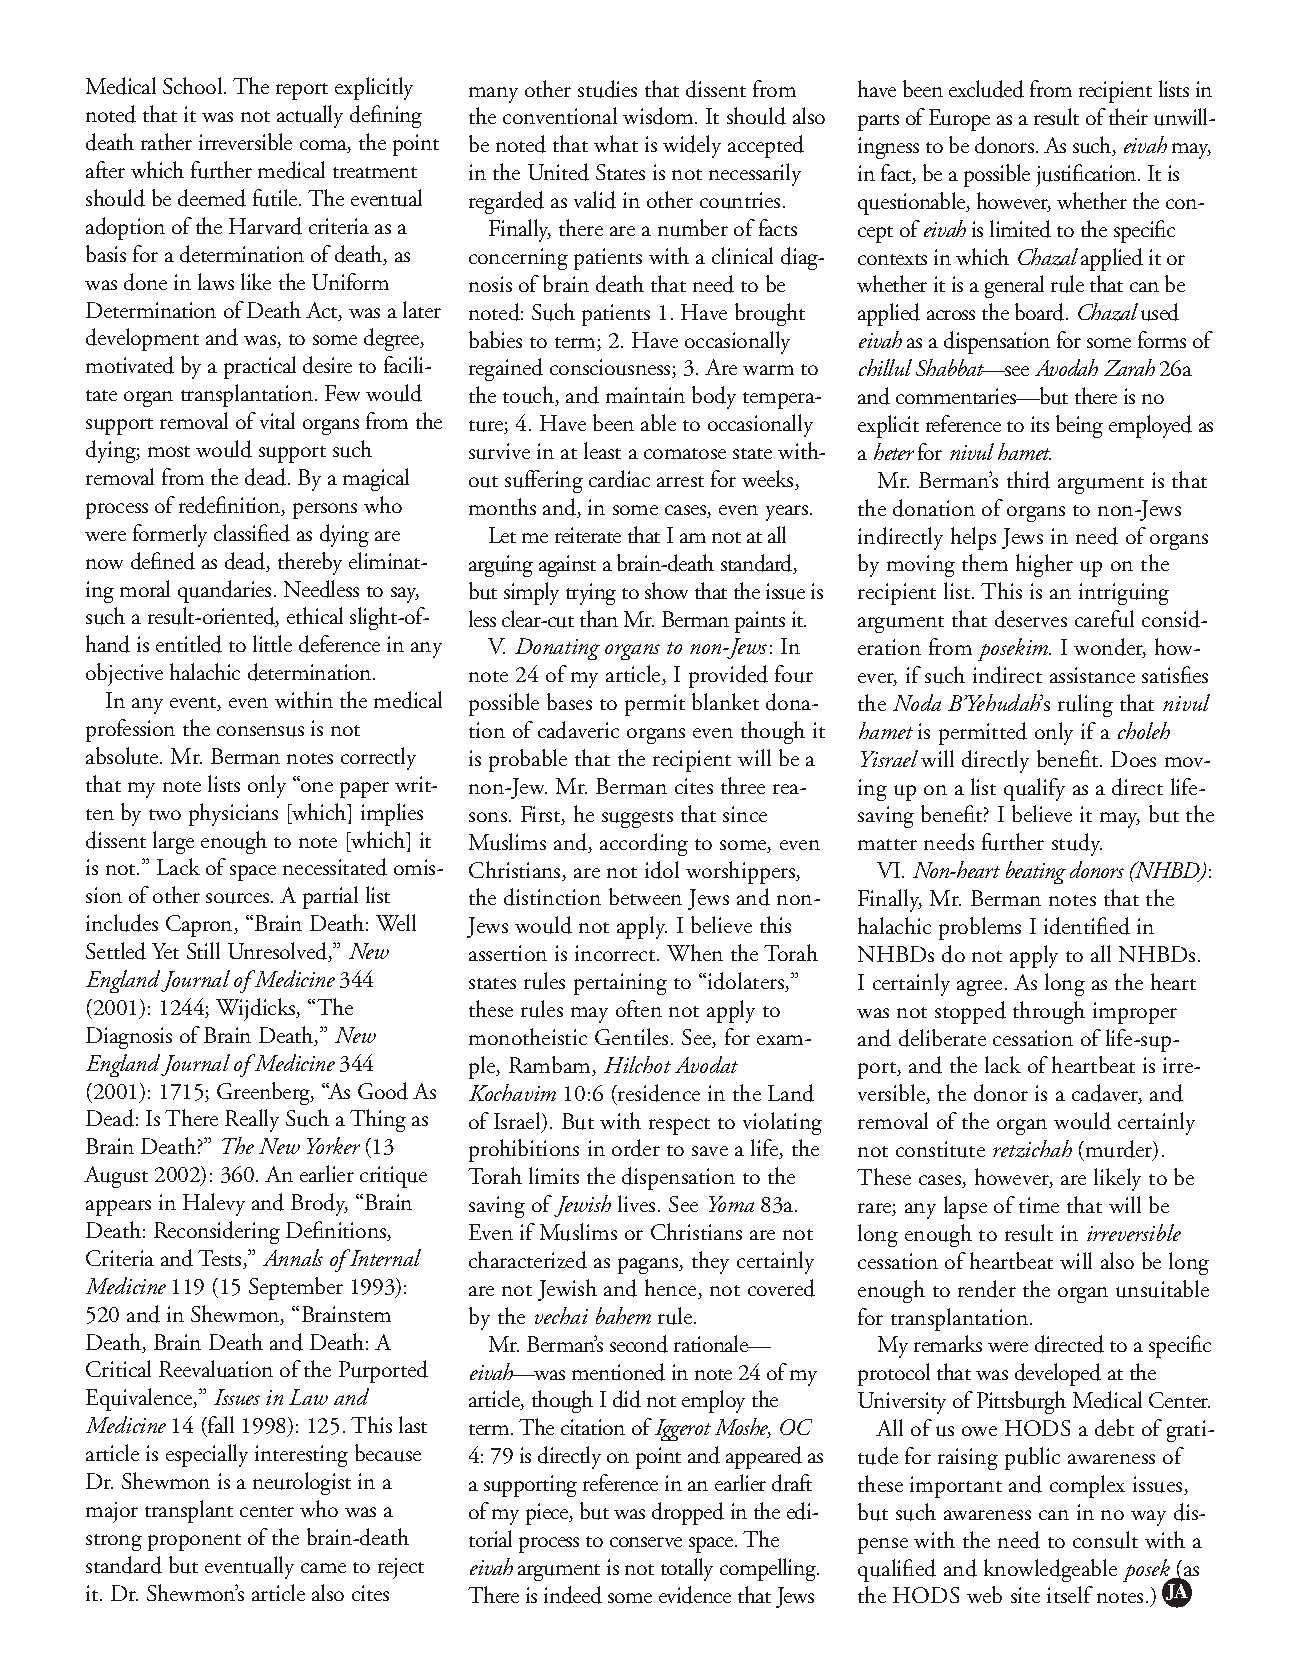 This screenshot has width=1294, height=1680. What do you see at coordinates (1039, 1205) in the screenshot?
I see `time` at bounding box center [1039, 1205].
